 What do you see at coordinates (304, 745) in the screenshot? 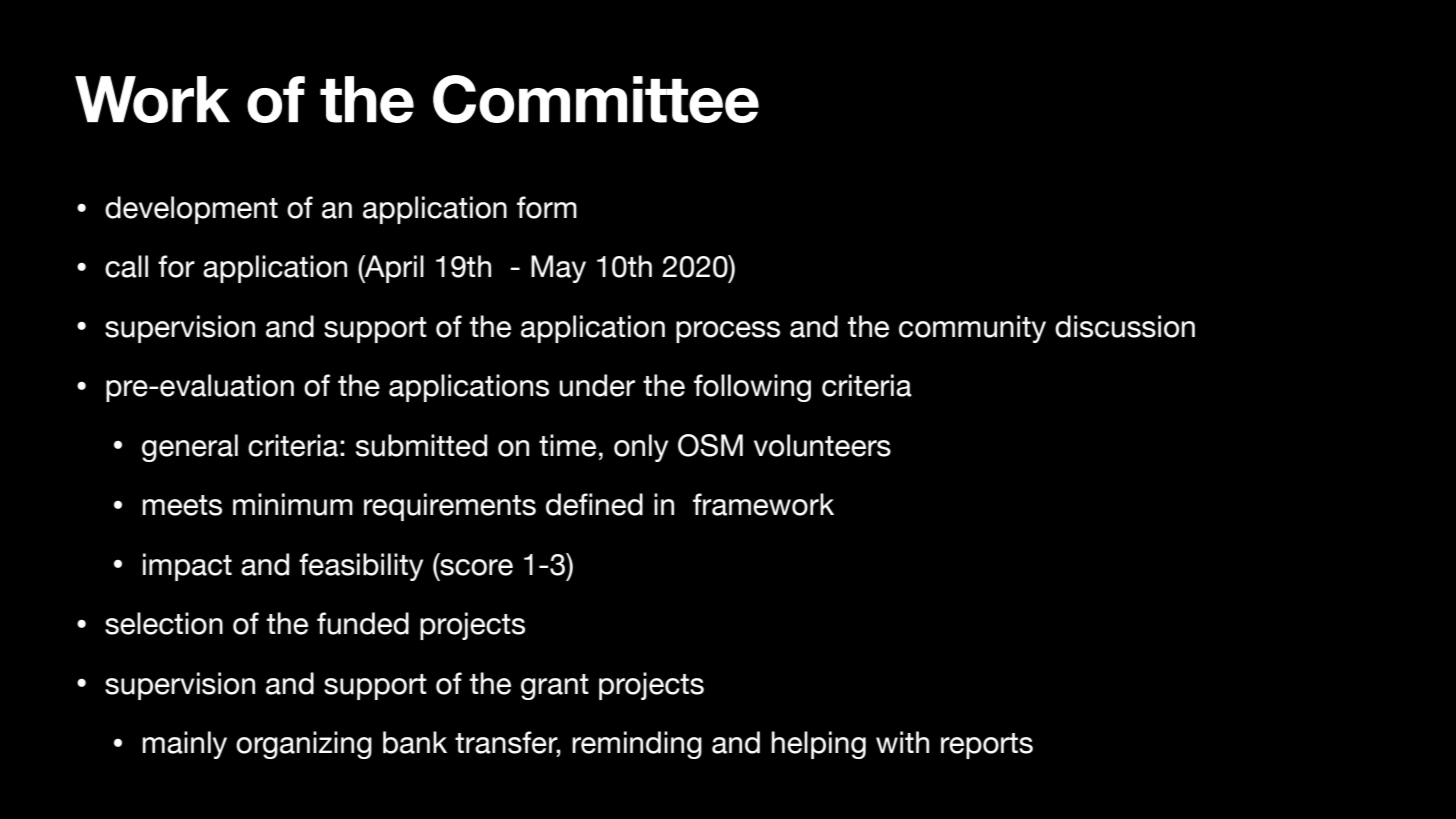
I see `organizing` at bounding box center [304, 745].
